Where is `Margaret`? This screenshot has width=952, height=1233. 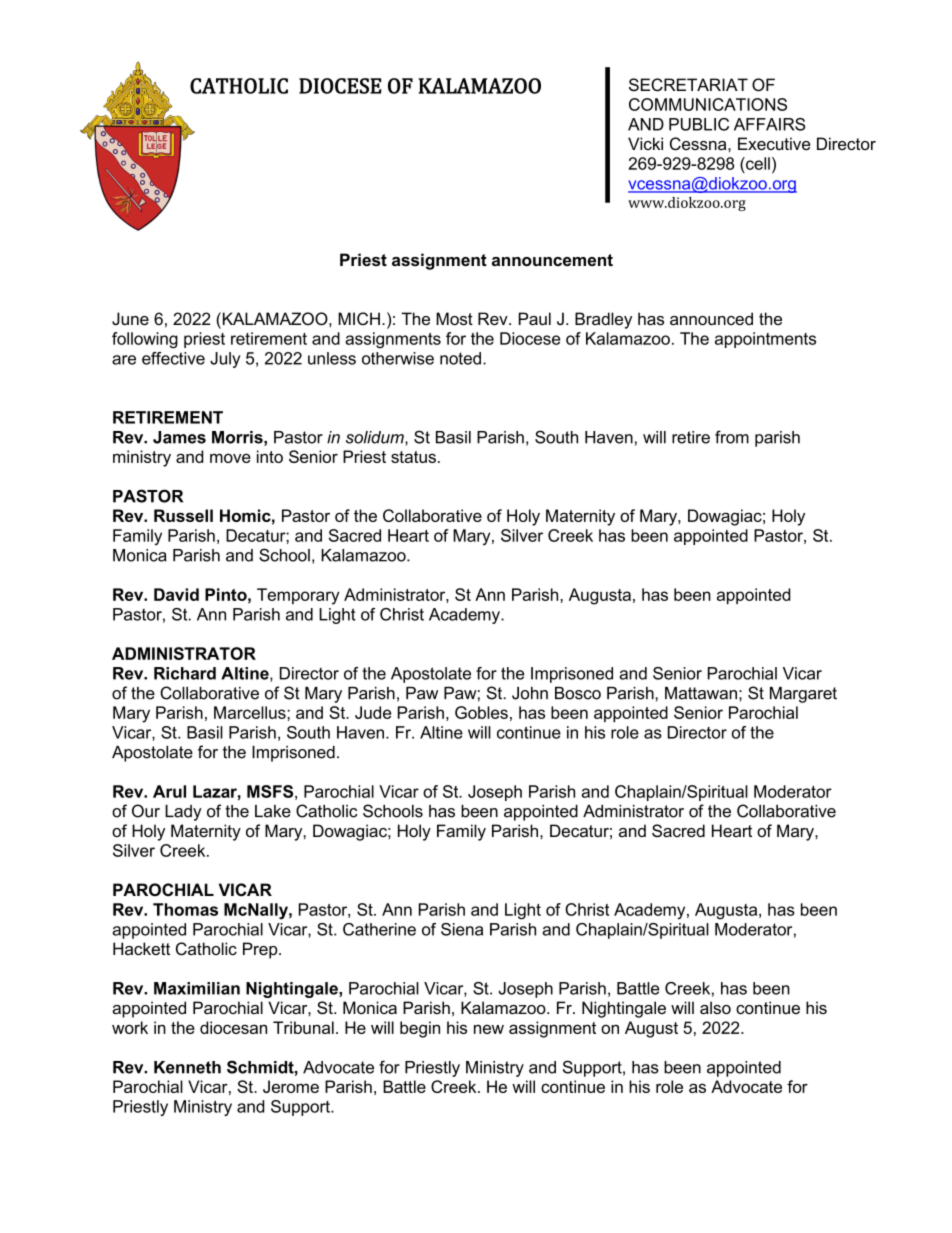
Margaret is located at coordinates (803, 695).
